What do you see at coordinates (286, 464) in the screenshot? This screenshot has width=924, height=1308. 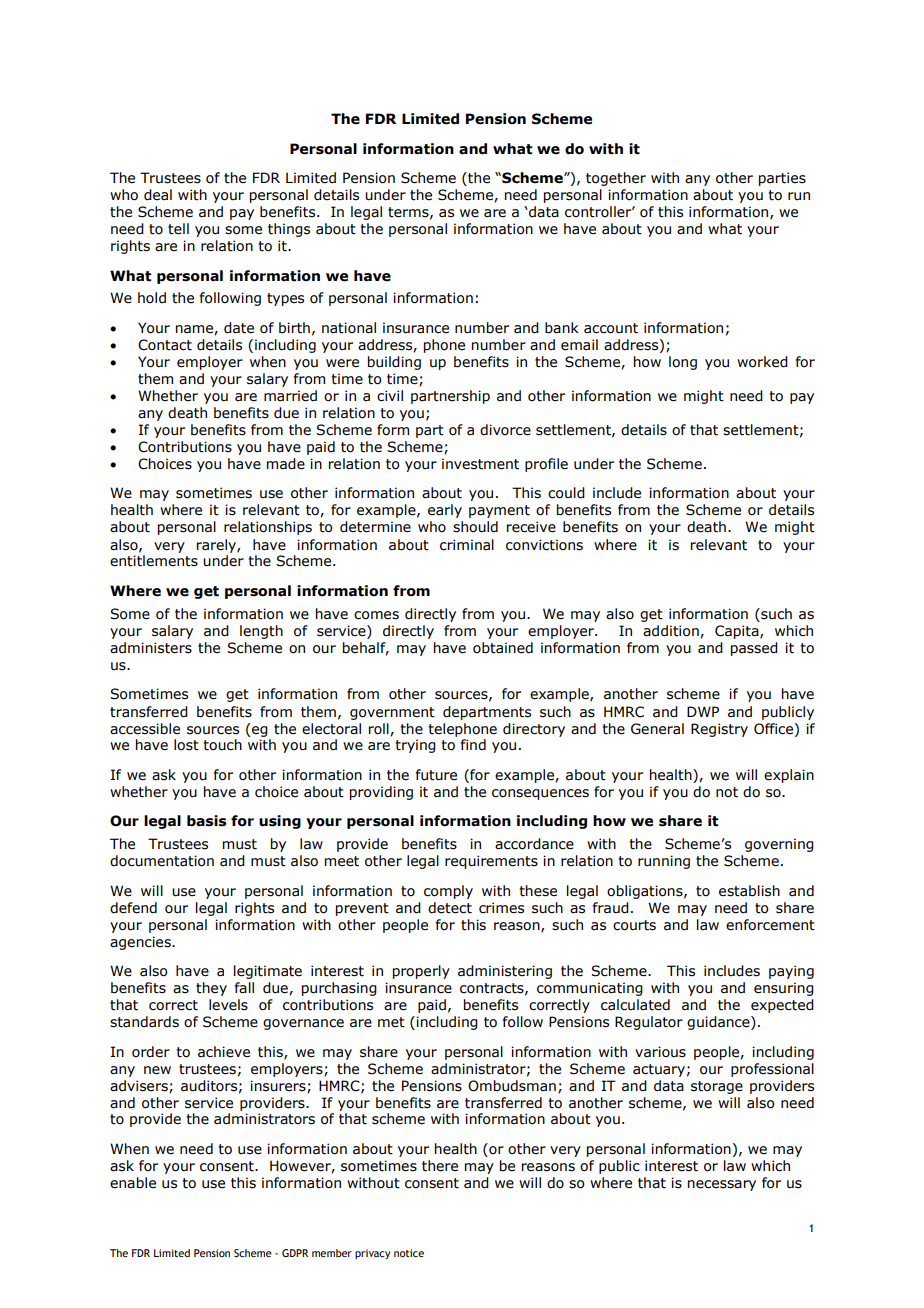 I see `made` at bounding box center [286, 464].
